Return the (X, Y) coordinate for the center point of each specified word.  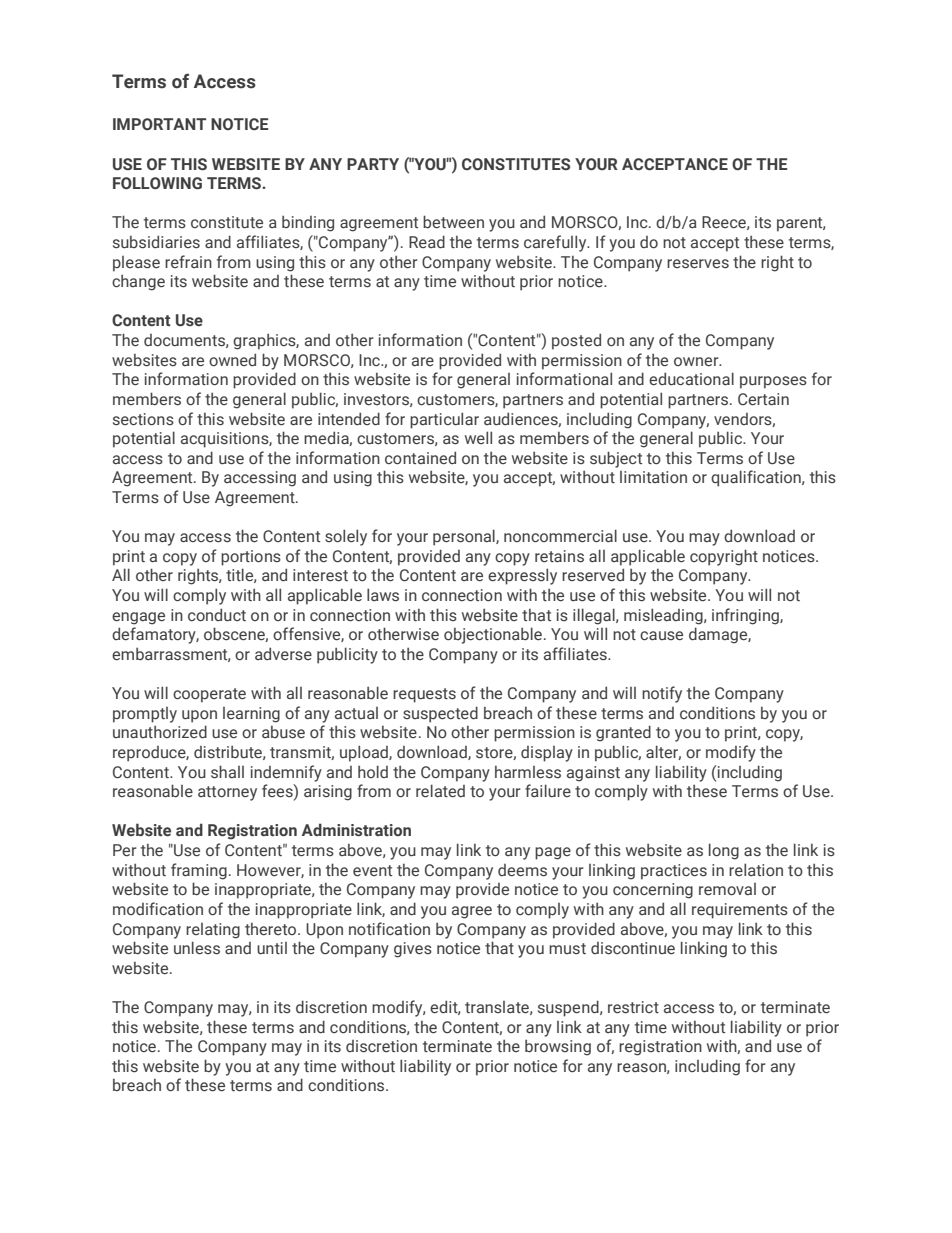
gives (413, 950)
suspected (440, 714)
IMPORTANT (159, 124)
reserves (698, 264)
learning (251, 715)
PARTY (373, 164)
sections (143, 419)
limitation (653, 477)
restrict (633, 1007)
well (478, 437)
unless (197, 948)
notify (662, 694)
